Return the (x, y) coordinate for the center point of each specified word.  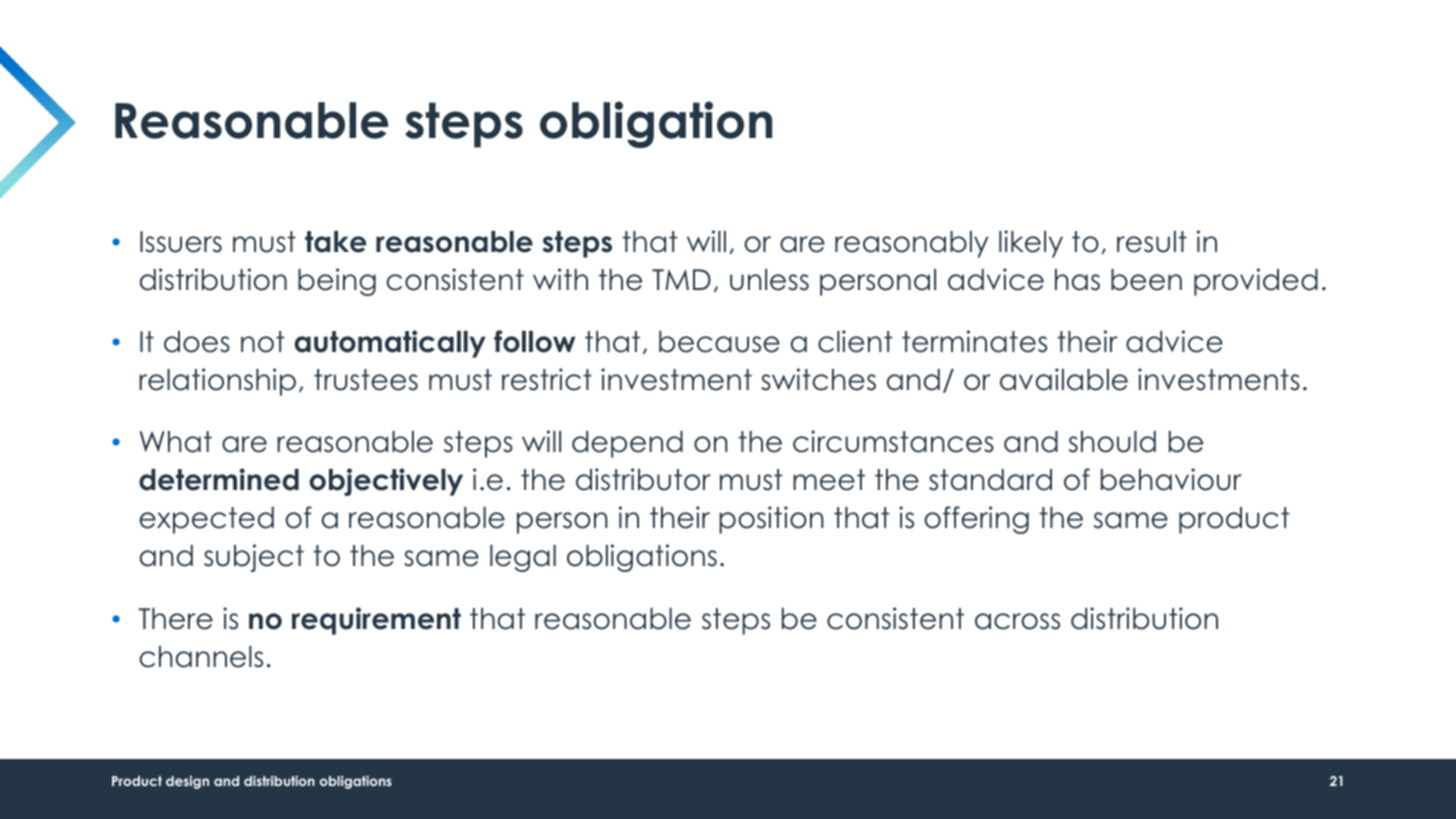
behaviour (1171, 479)
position (771, 520)
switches (818, 379)
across (1017, 621)
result (1152, 242)
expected (206, 520)
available (1064, 379)
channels (201, 657)
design (187, 782)
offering (976, 520)
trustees (366, 380)
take (336, 242)
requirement (376, 621)
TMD (681, 279)
